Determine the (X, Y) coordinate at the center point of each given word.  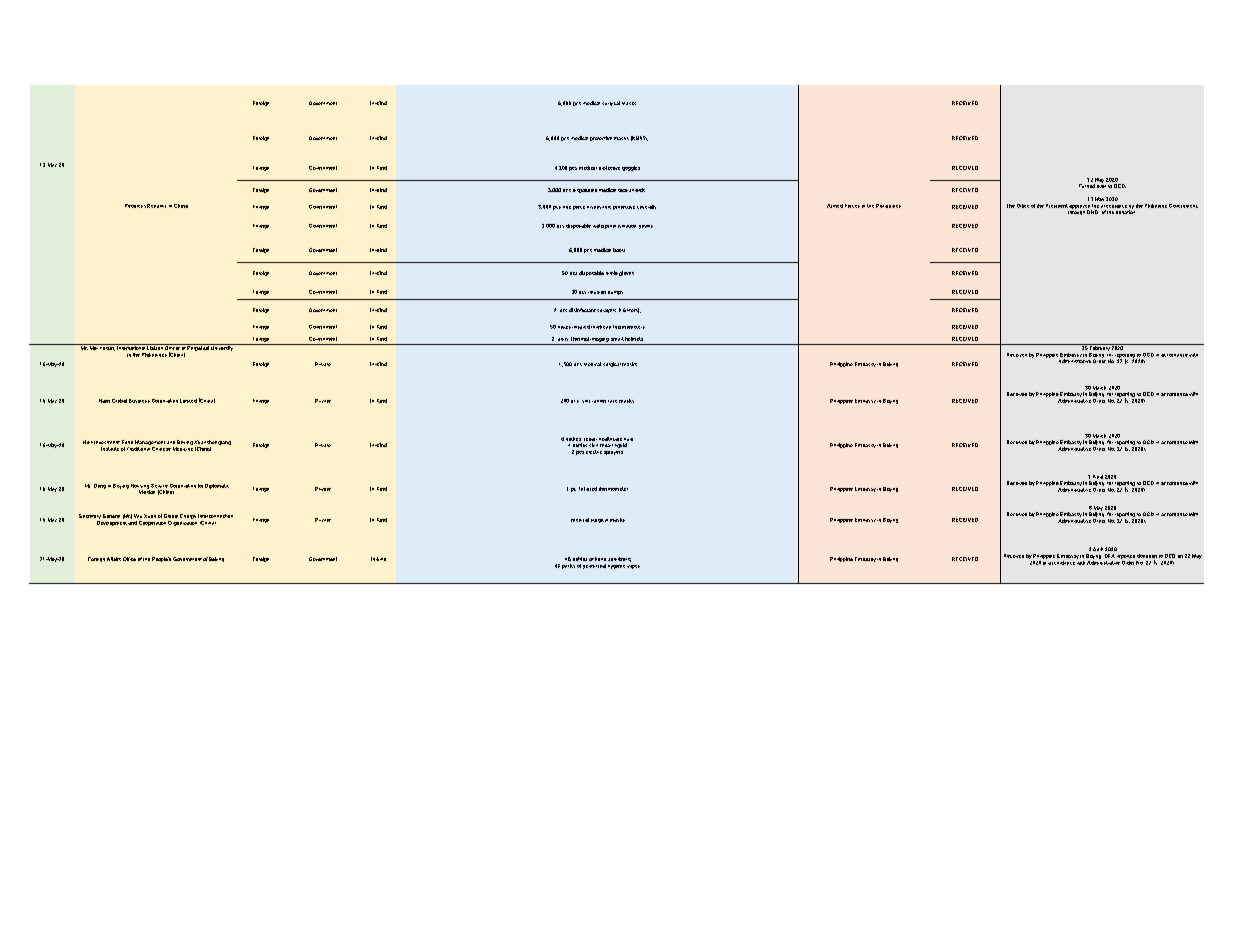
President (1057, 206)
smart (617, 339)
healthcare (610, 439)
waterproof (604, 226)
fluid (628, 439)
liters (633, 310)
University (222, 347)
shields (637, 190)
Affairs (114, 559)
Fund (127, 442)
